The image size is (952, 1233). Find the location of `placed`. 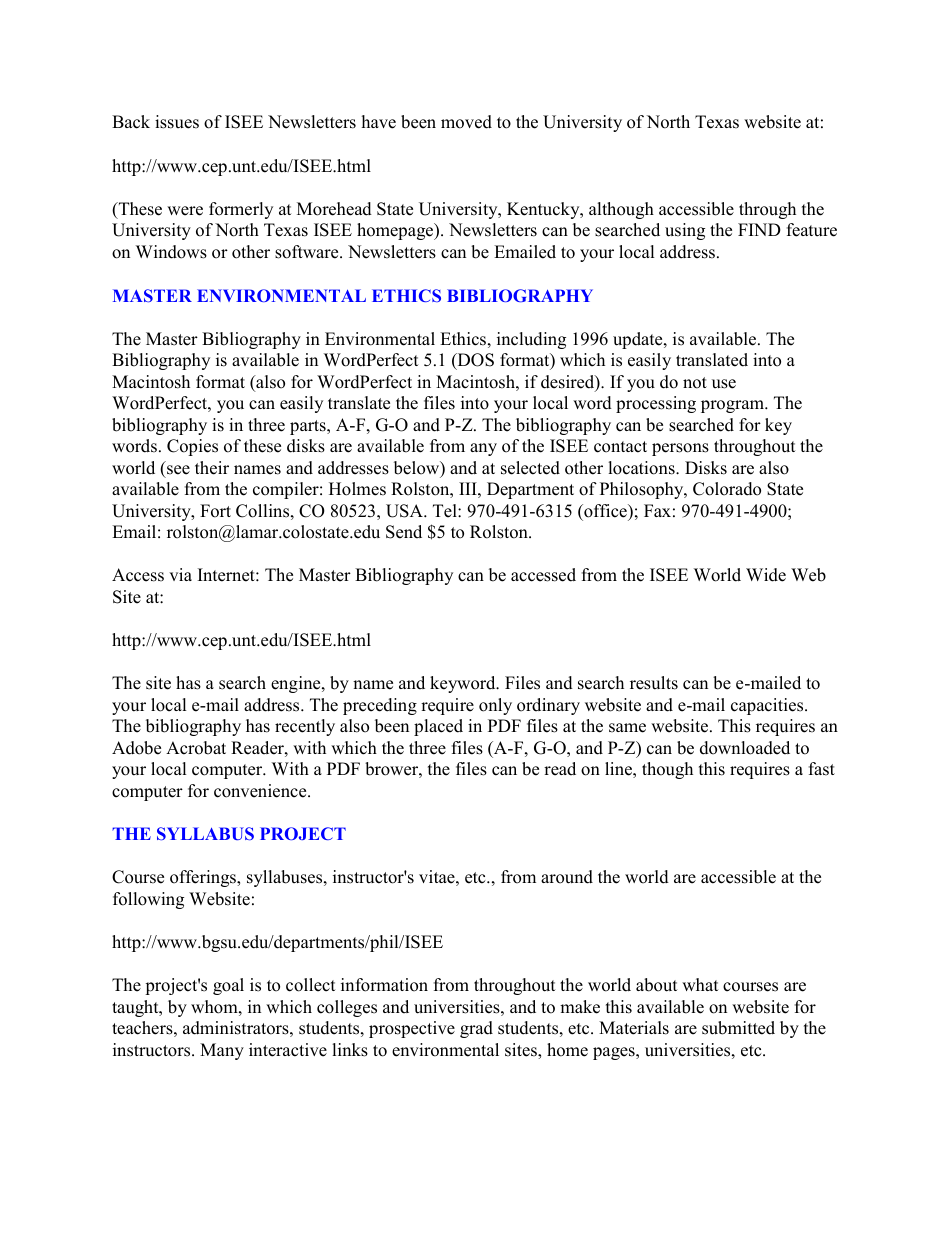

placed is located at coordinates (438, 727).
